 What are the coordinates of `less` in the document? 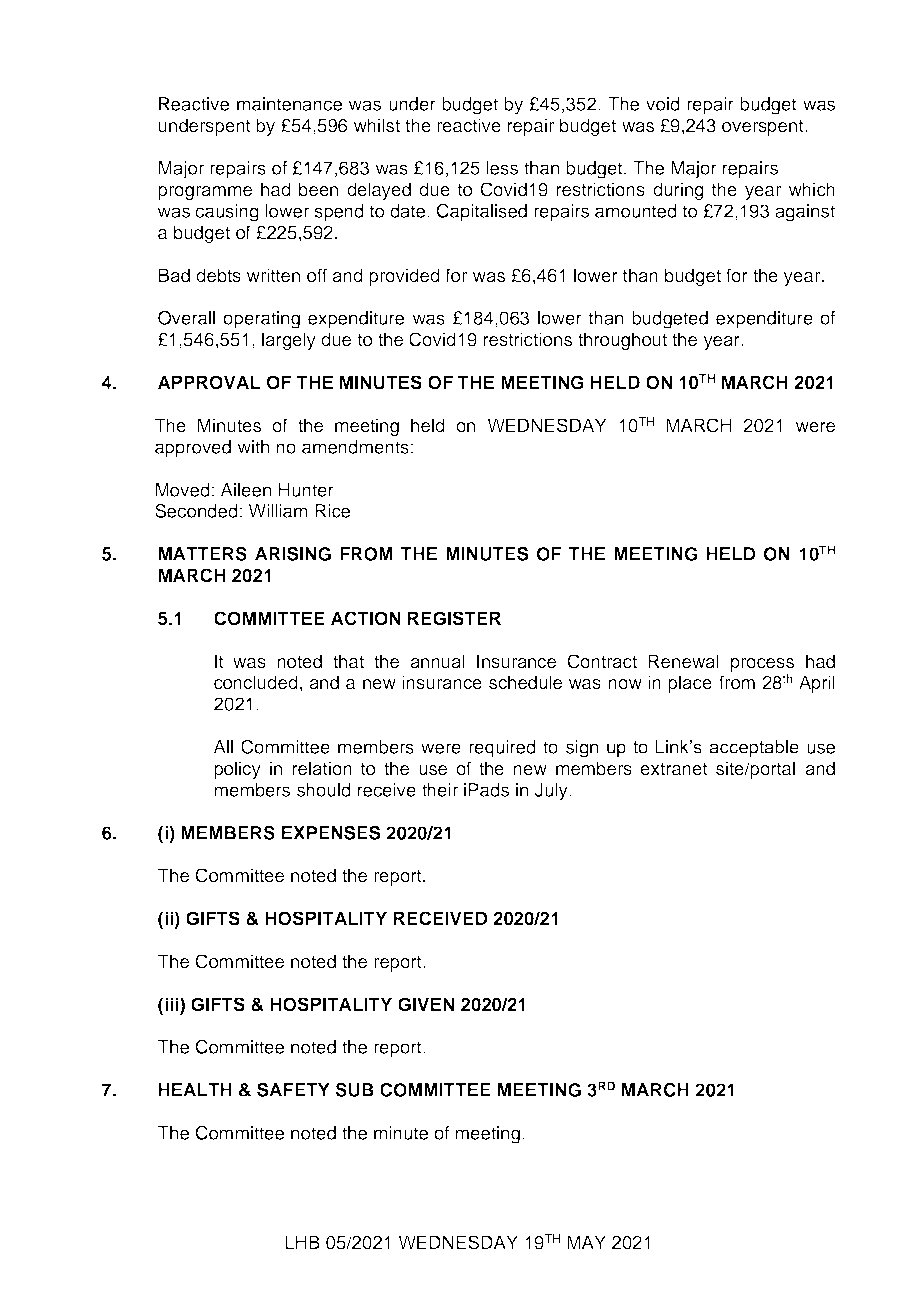 It's located at (502, 168).
